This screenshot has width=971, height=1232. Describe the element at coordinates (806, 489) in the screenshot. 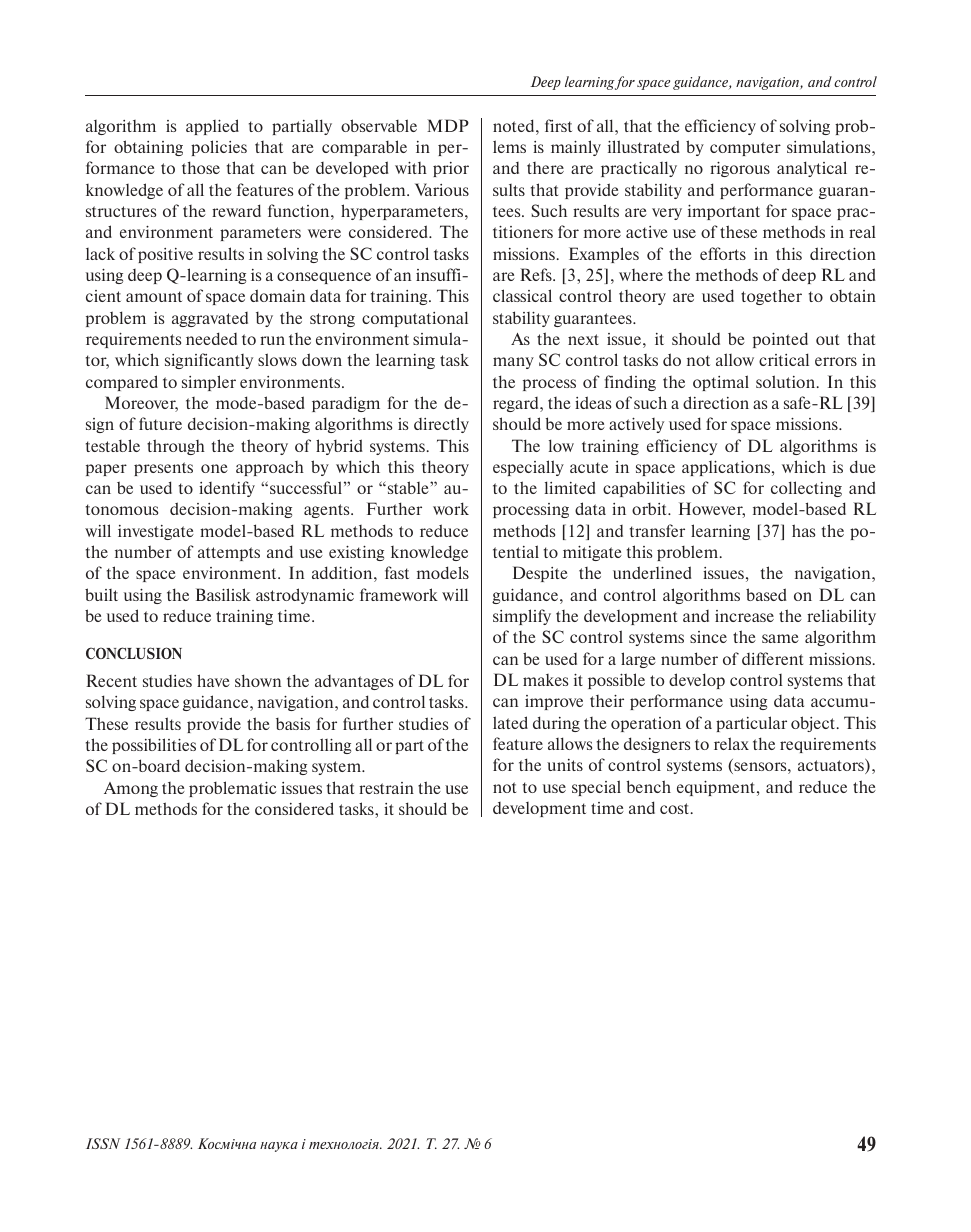

I see `collecting` at that location.
